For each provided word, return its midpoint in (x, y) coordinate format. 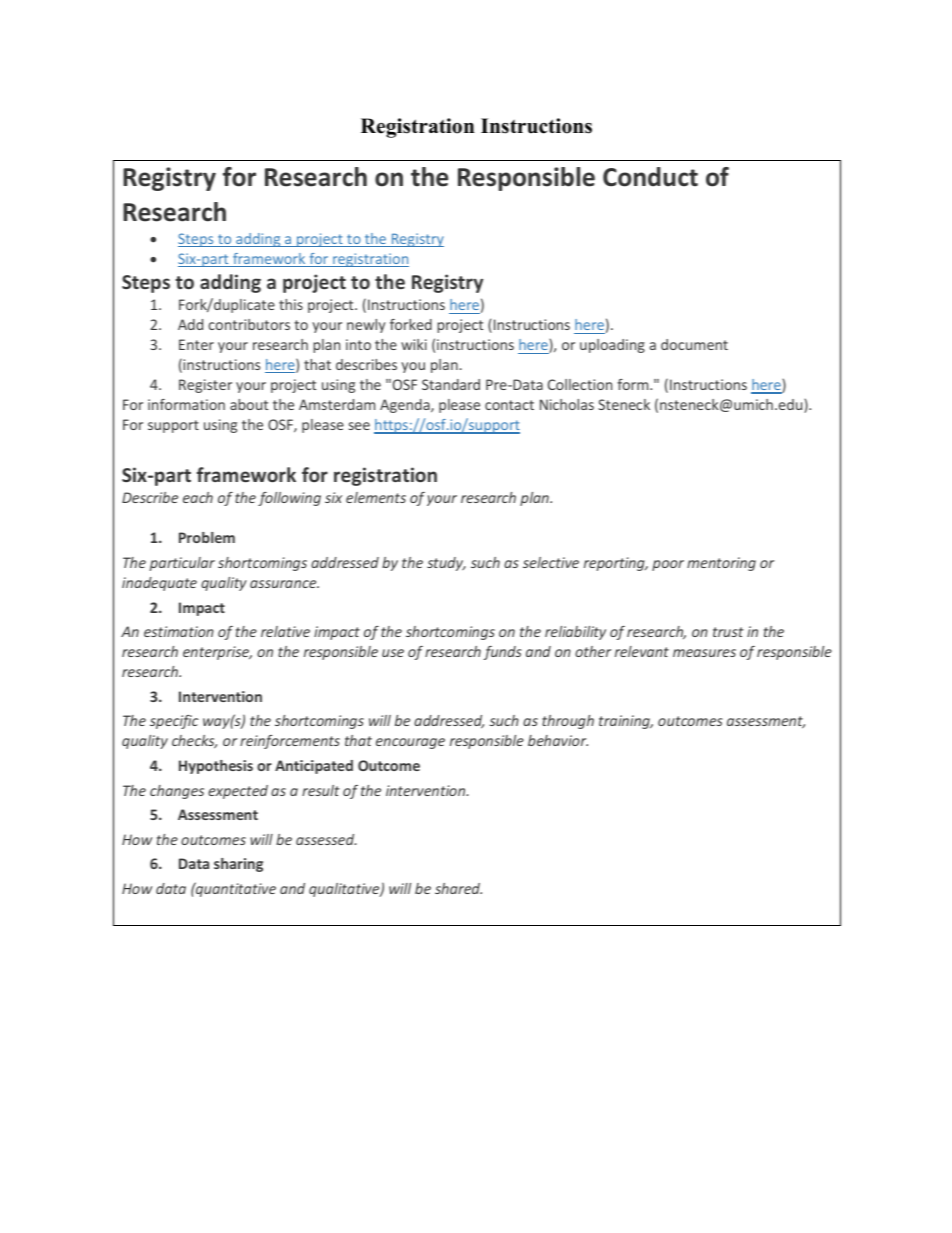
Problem (207, 537)
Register (205, 386)
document (694, 344)
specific (174, 722)
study (446, 564)
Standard (451, 384)
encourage (410, 743)
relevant (642, 651)
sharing (238, 865)
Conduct (650, 177)
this (291, 304)
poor (668, 565)
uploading (612, 346)
